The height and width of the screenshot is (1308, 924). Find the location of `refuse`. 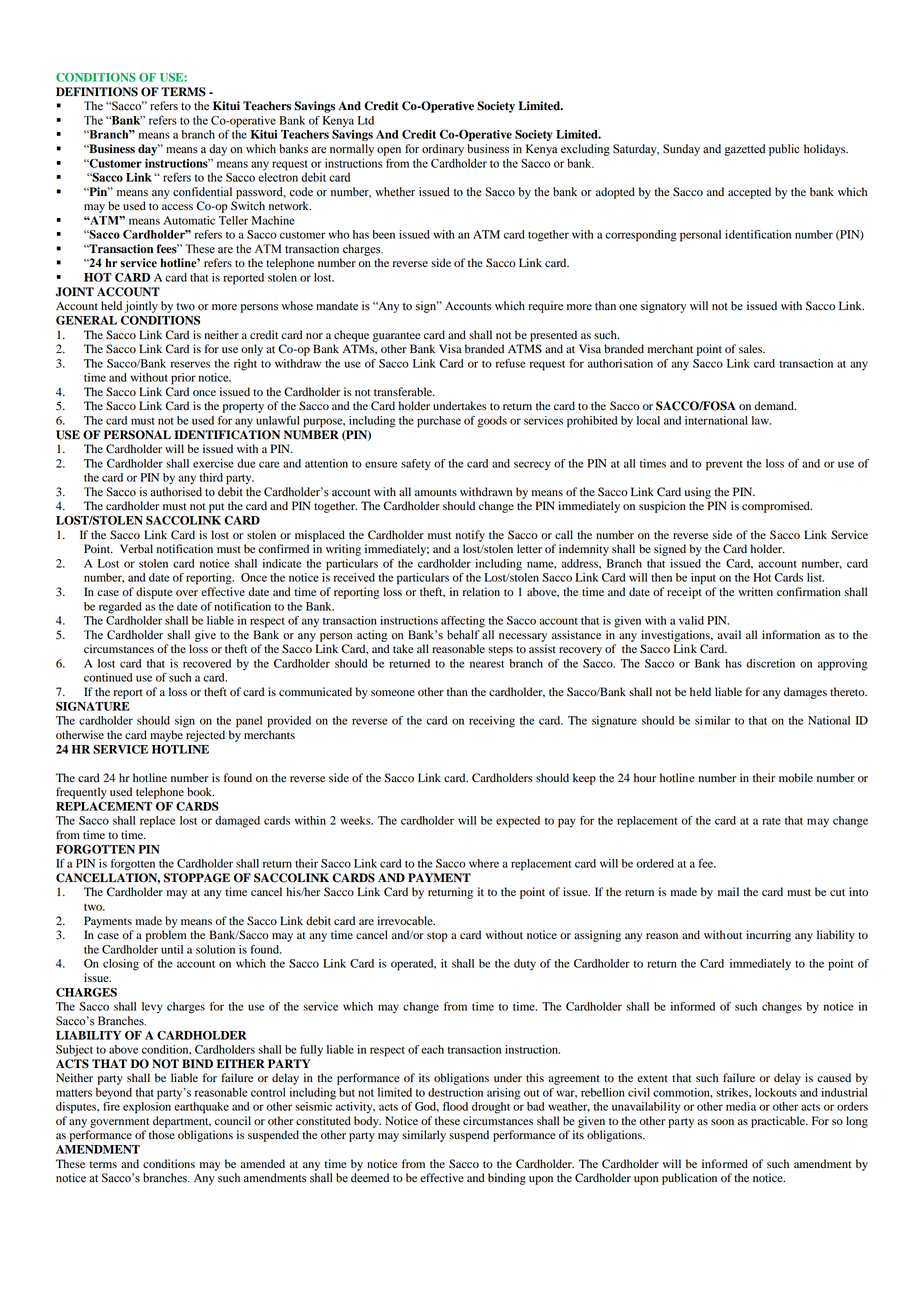

refuse is located at coordinates (510, 363).
